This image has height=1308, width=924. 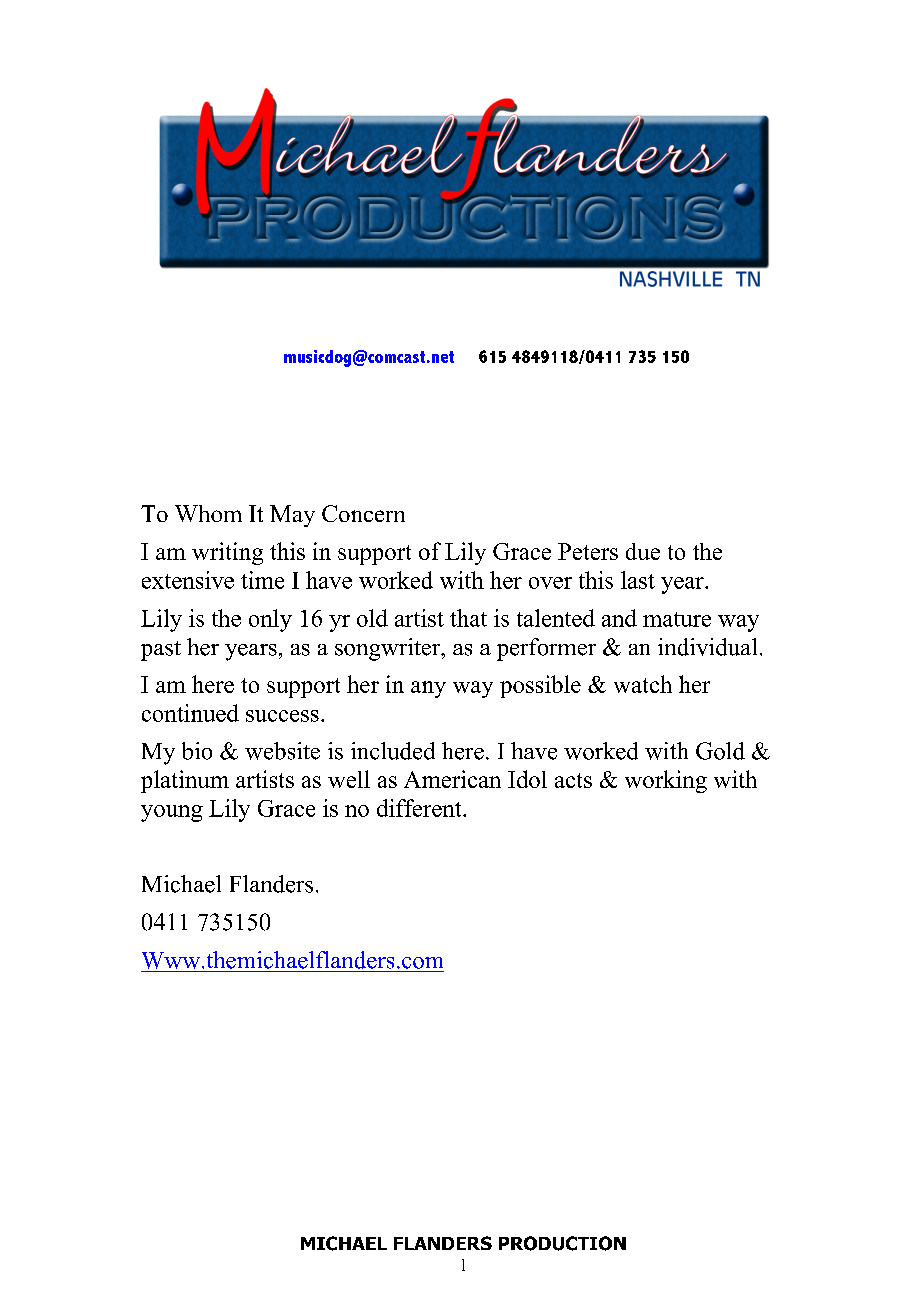 I want to click on due, so click(x=643, y=551).
